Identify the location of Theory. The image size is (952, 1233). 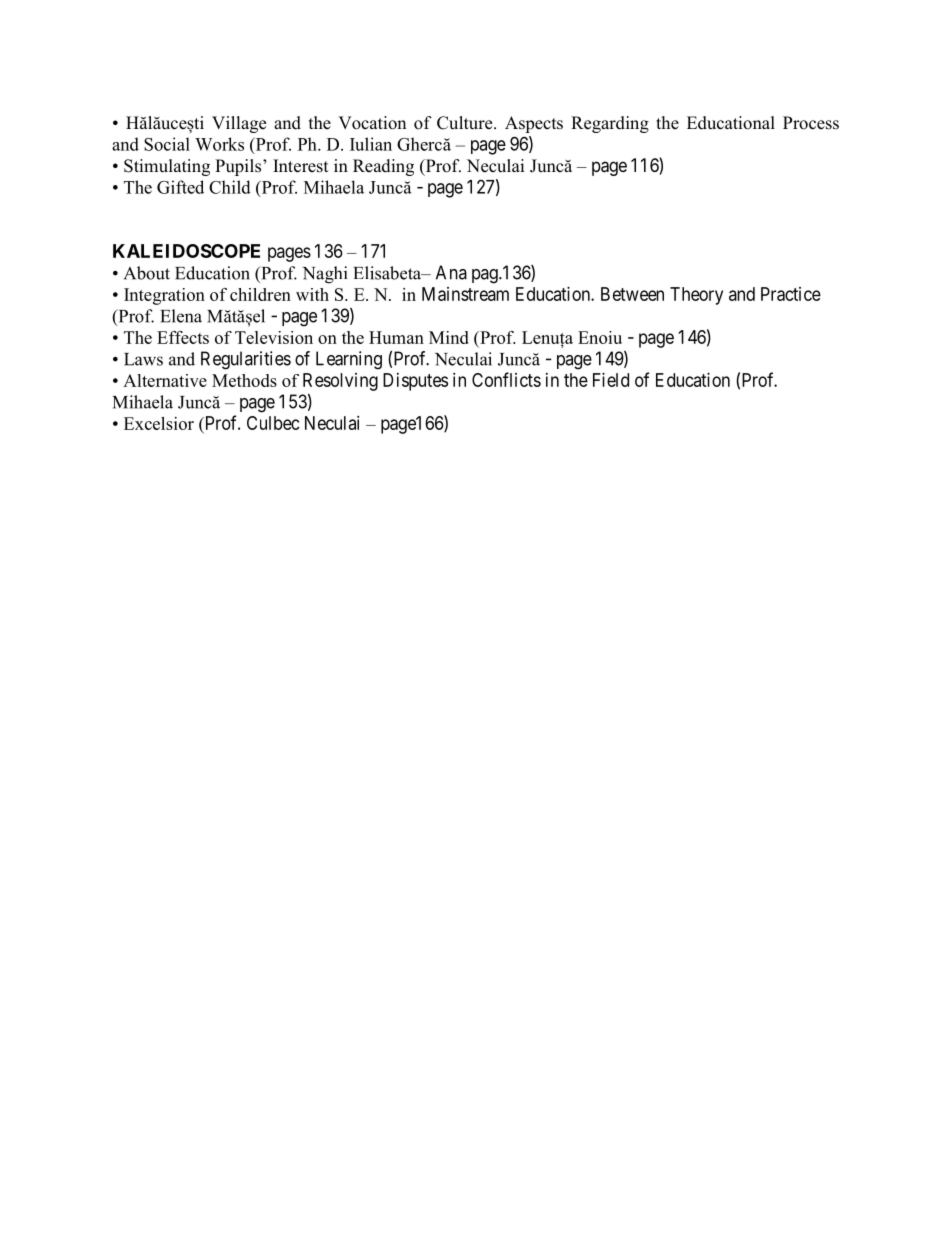
(696, 296).
